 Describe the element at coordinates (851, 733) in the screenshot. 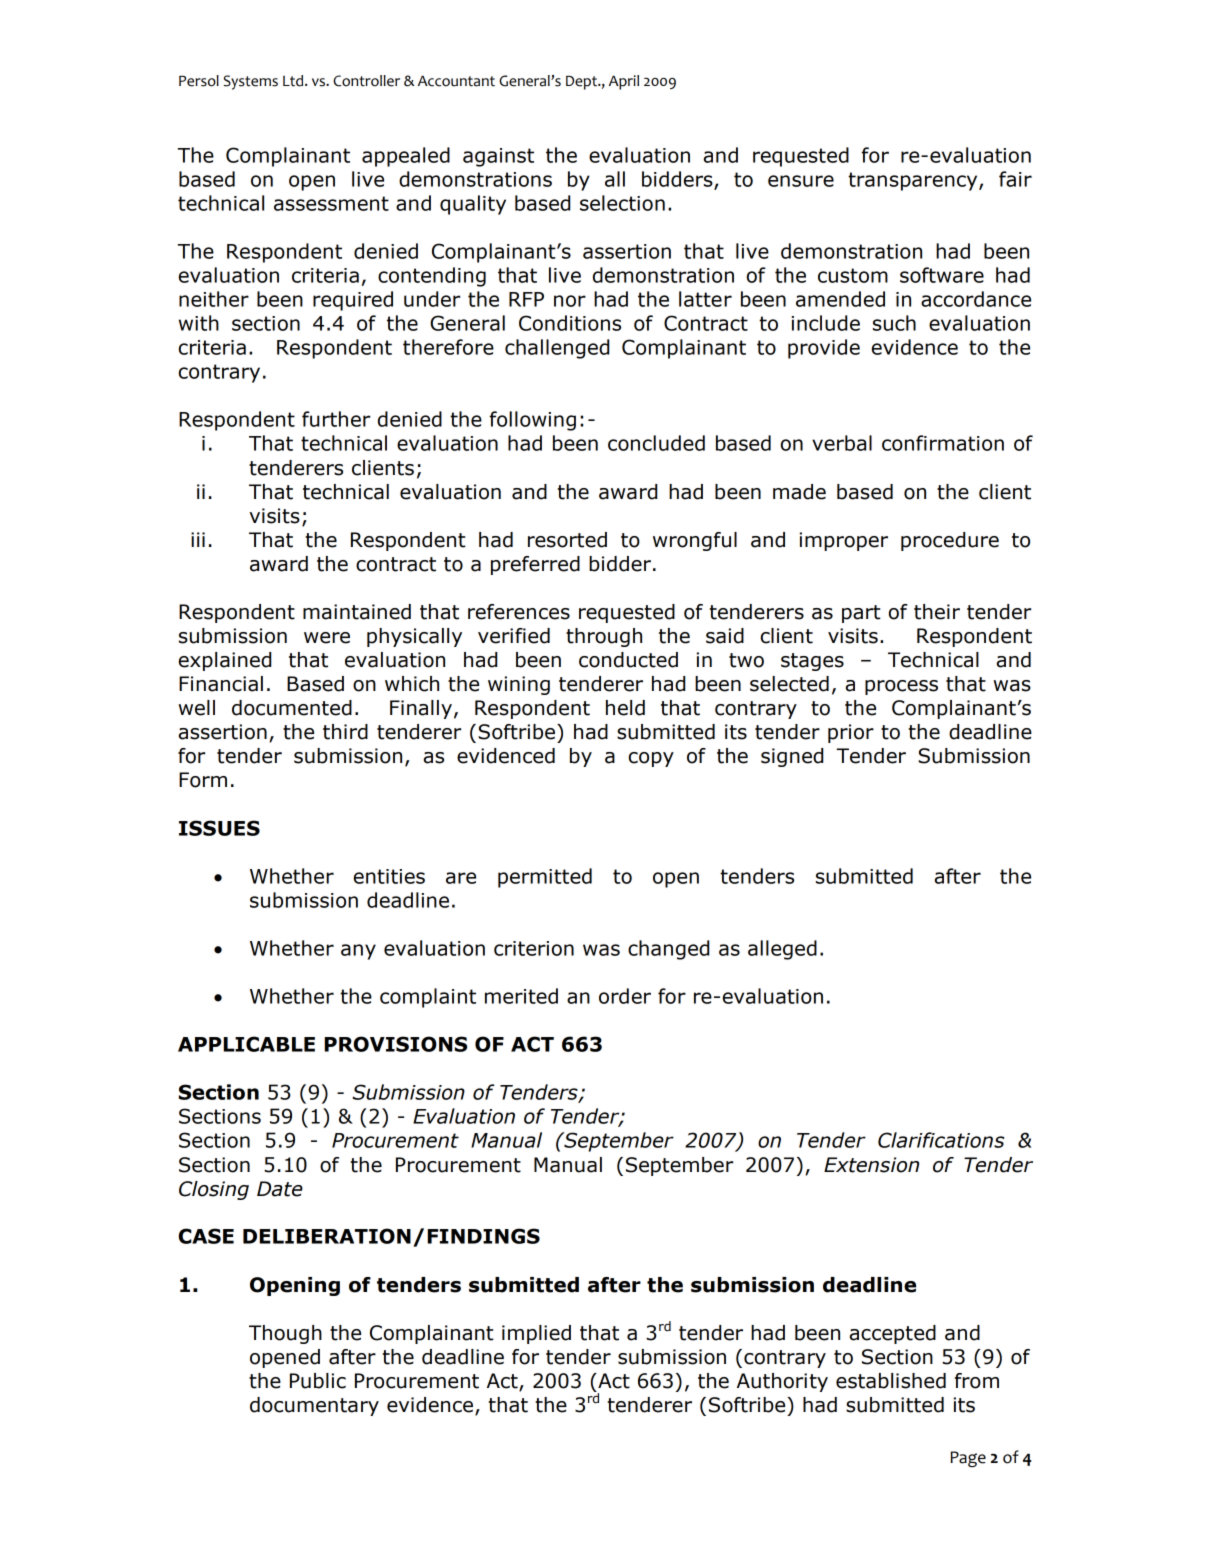

I see `prior` at that location.
